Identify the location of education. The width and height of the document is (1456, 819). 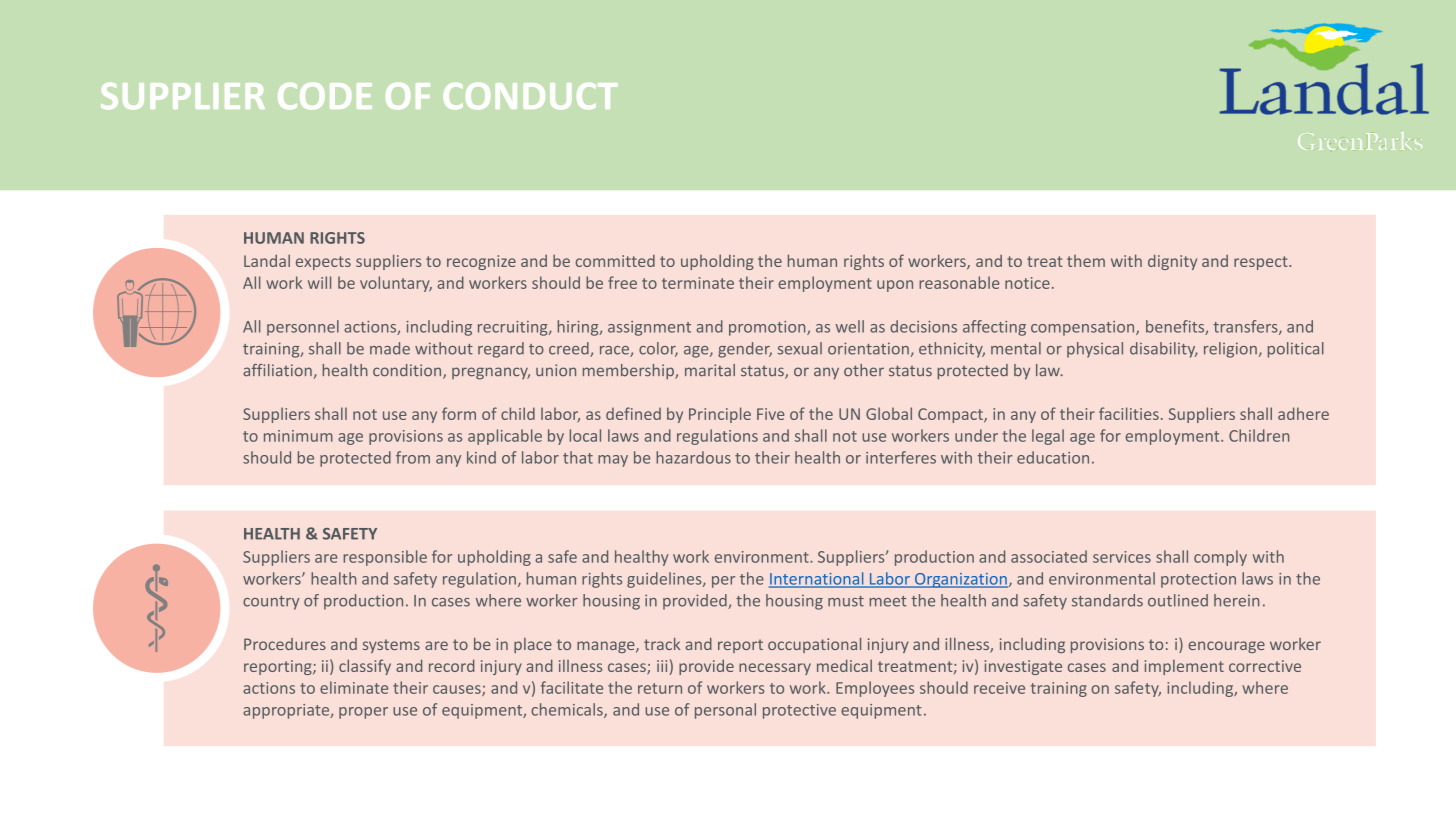
(1053, 457).
